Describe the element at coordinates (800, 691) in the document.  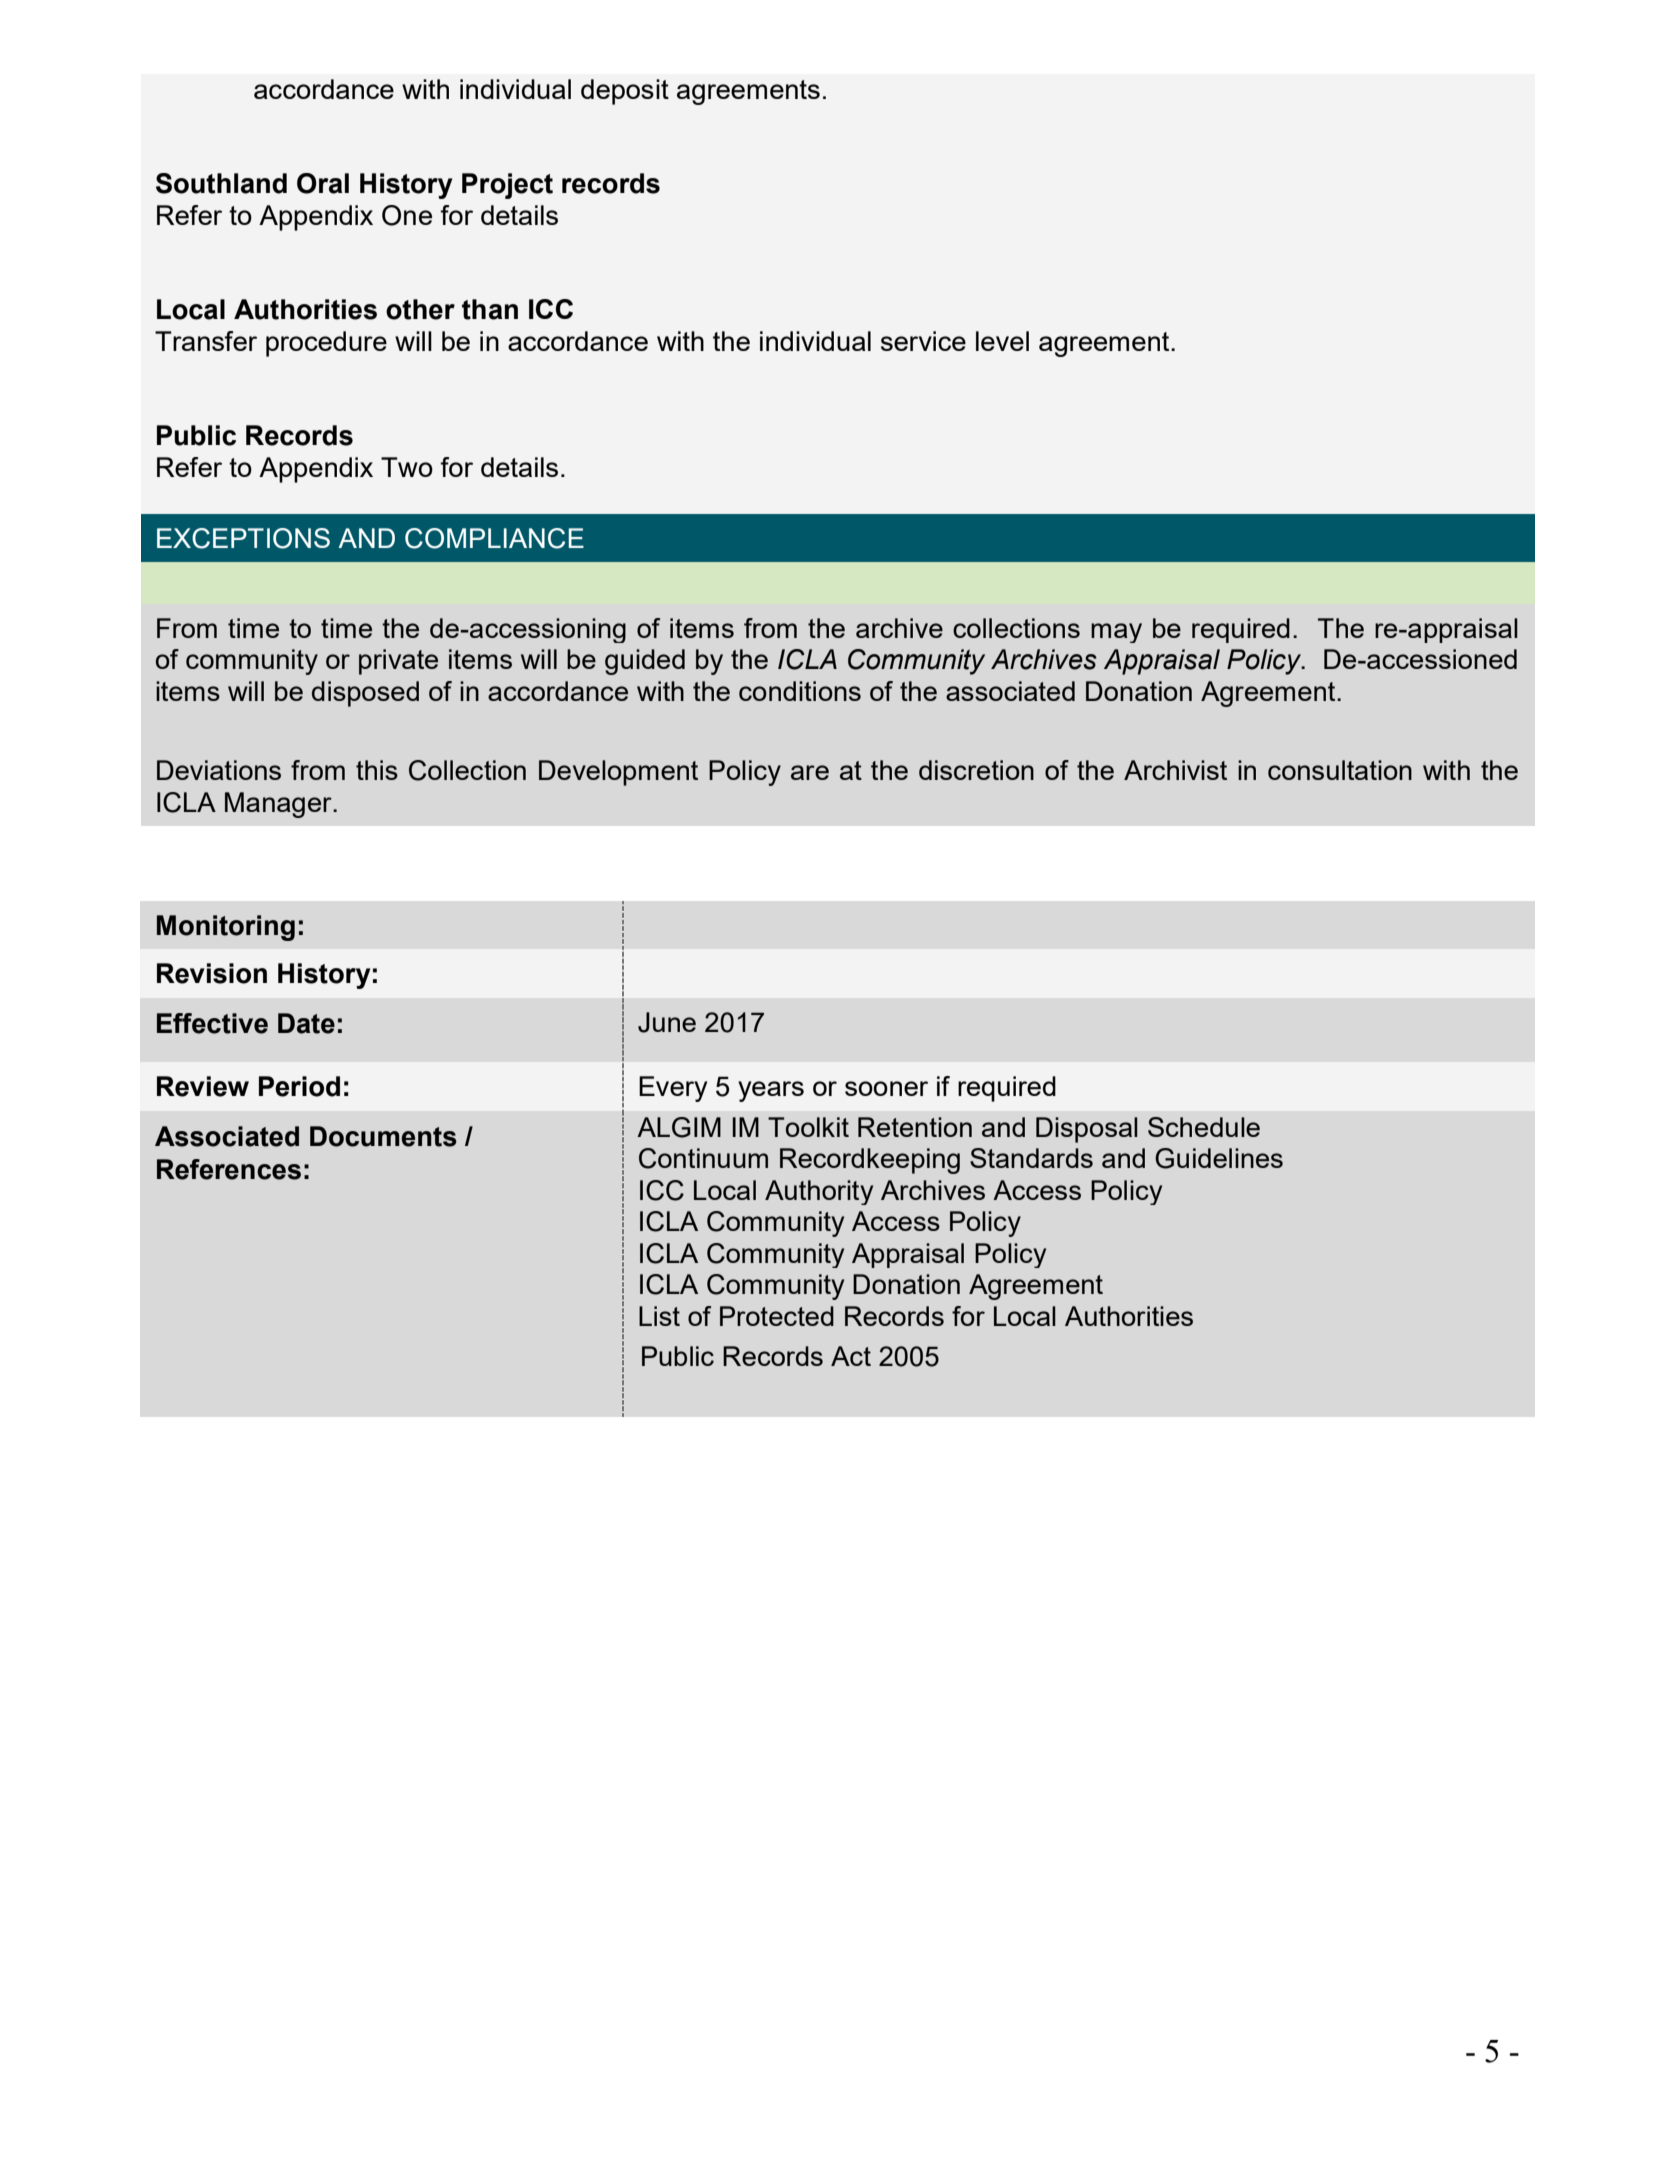
I see `conditions` at that location.
